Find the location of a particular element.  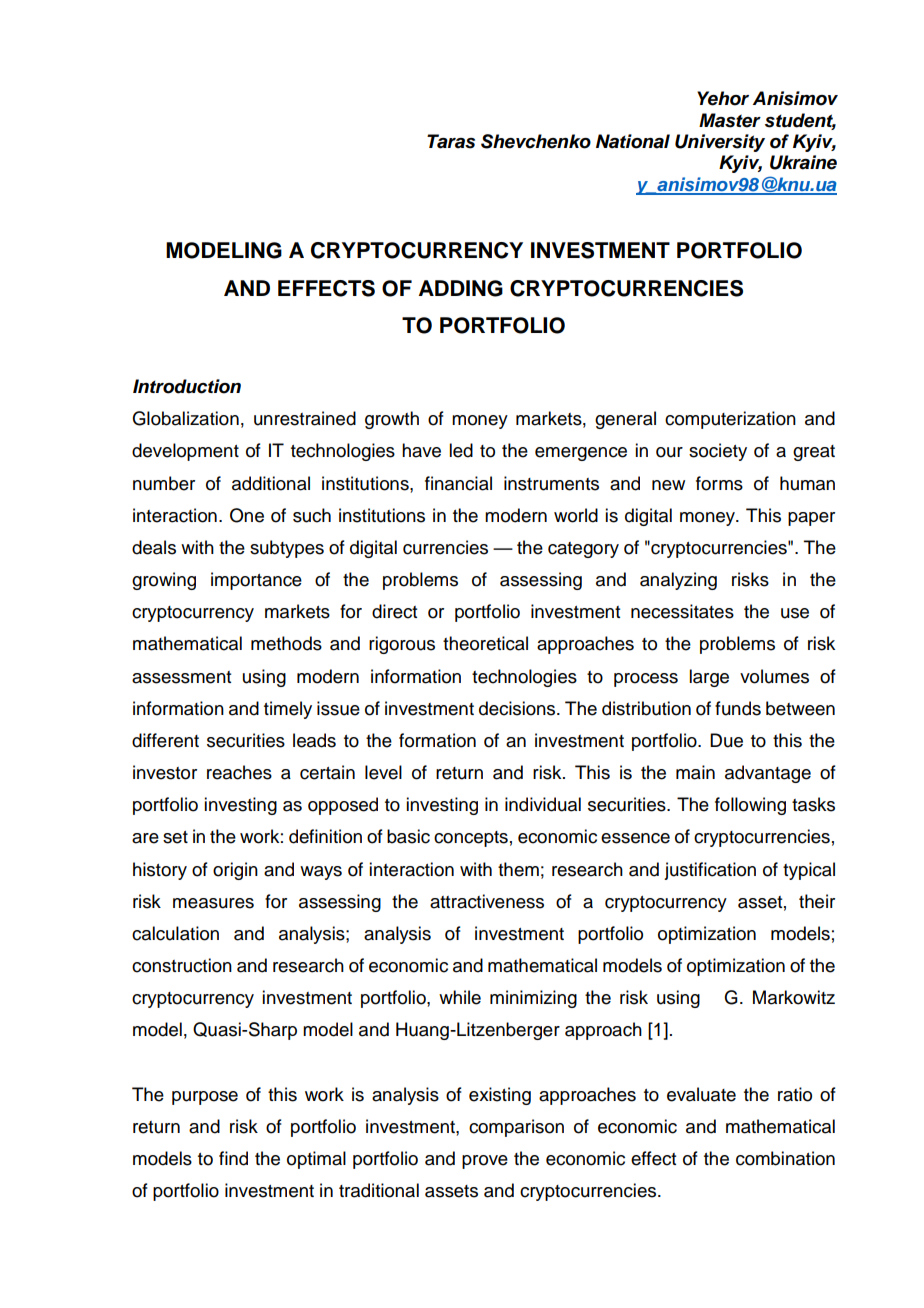

Taras is located at coordinates (451, 141).
